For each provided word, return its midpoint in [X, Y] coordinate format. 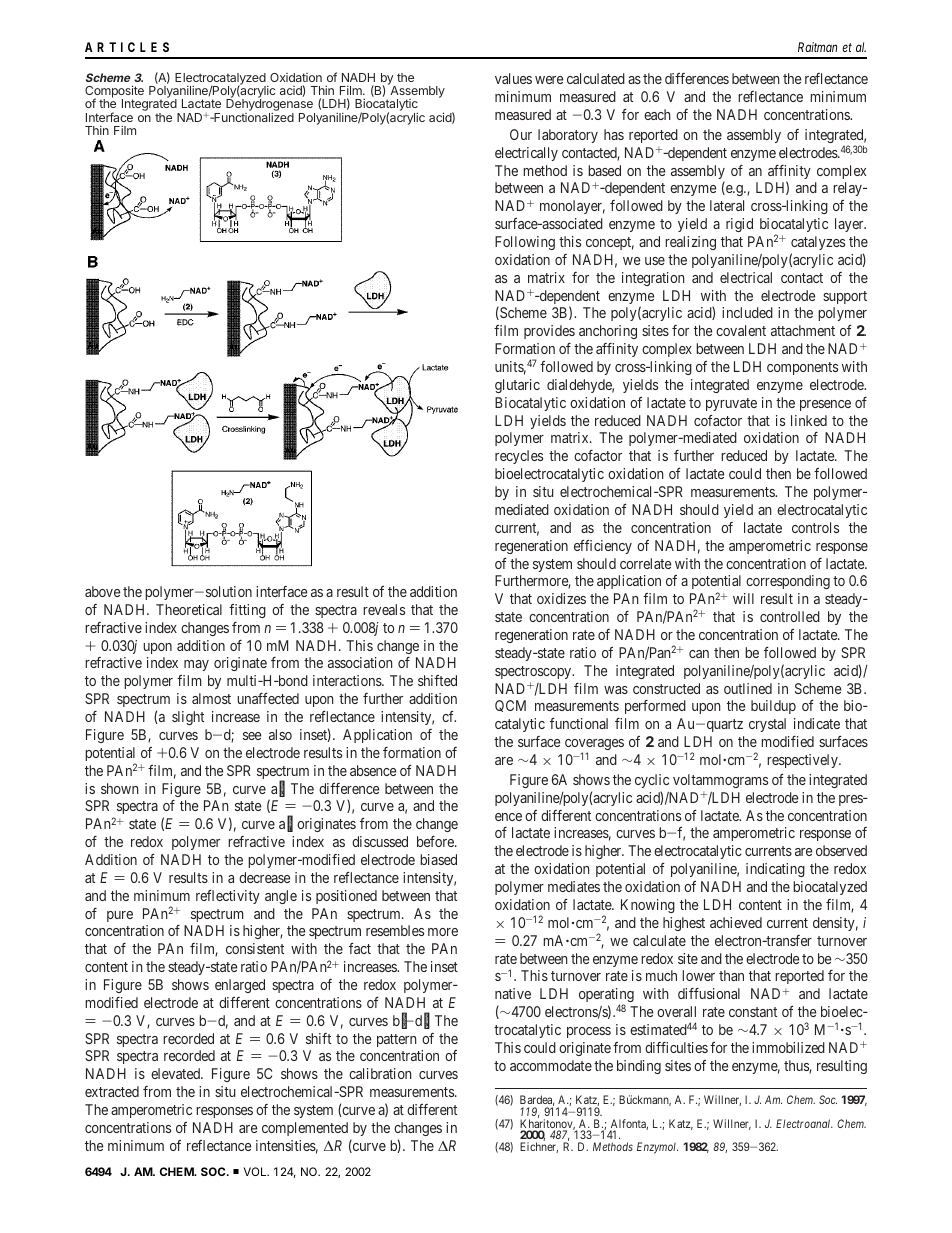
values [513, 78]
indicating [775, 870]
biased [438, 859]
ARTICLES [127, 47]
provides [549, 332]
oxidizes [561, 598]
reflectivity [228, 897]
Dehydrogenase [270, 106]
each [657, 114]
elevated [177, 1073]
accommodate [551, 1065]
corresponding [788, 582]
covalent [741, 330]
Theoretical [189, 609]
